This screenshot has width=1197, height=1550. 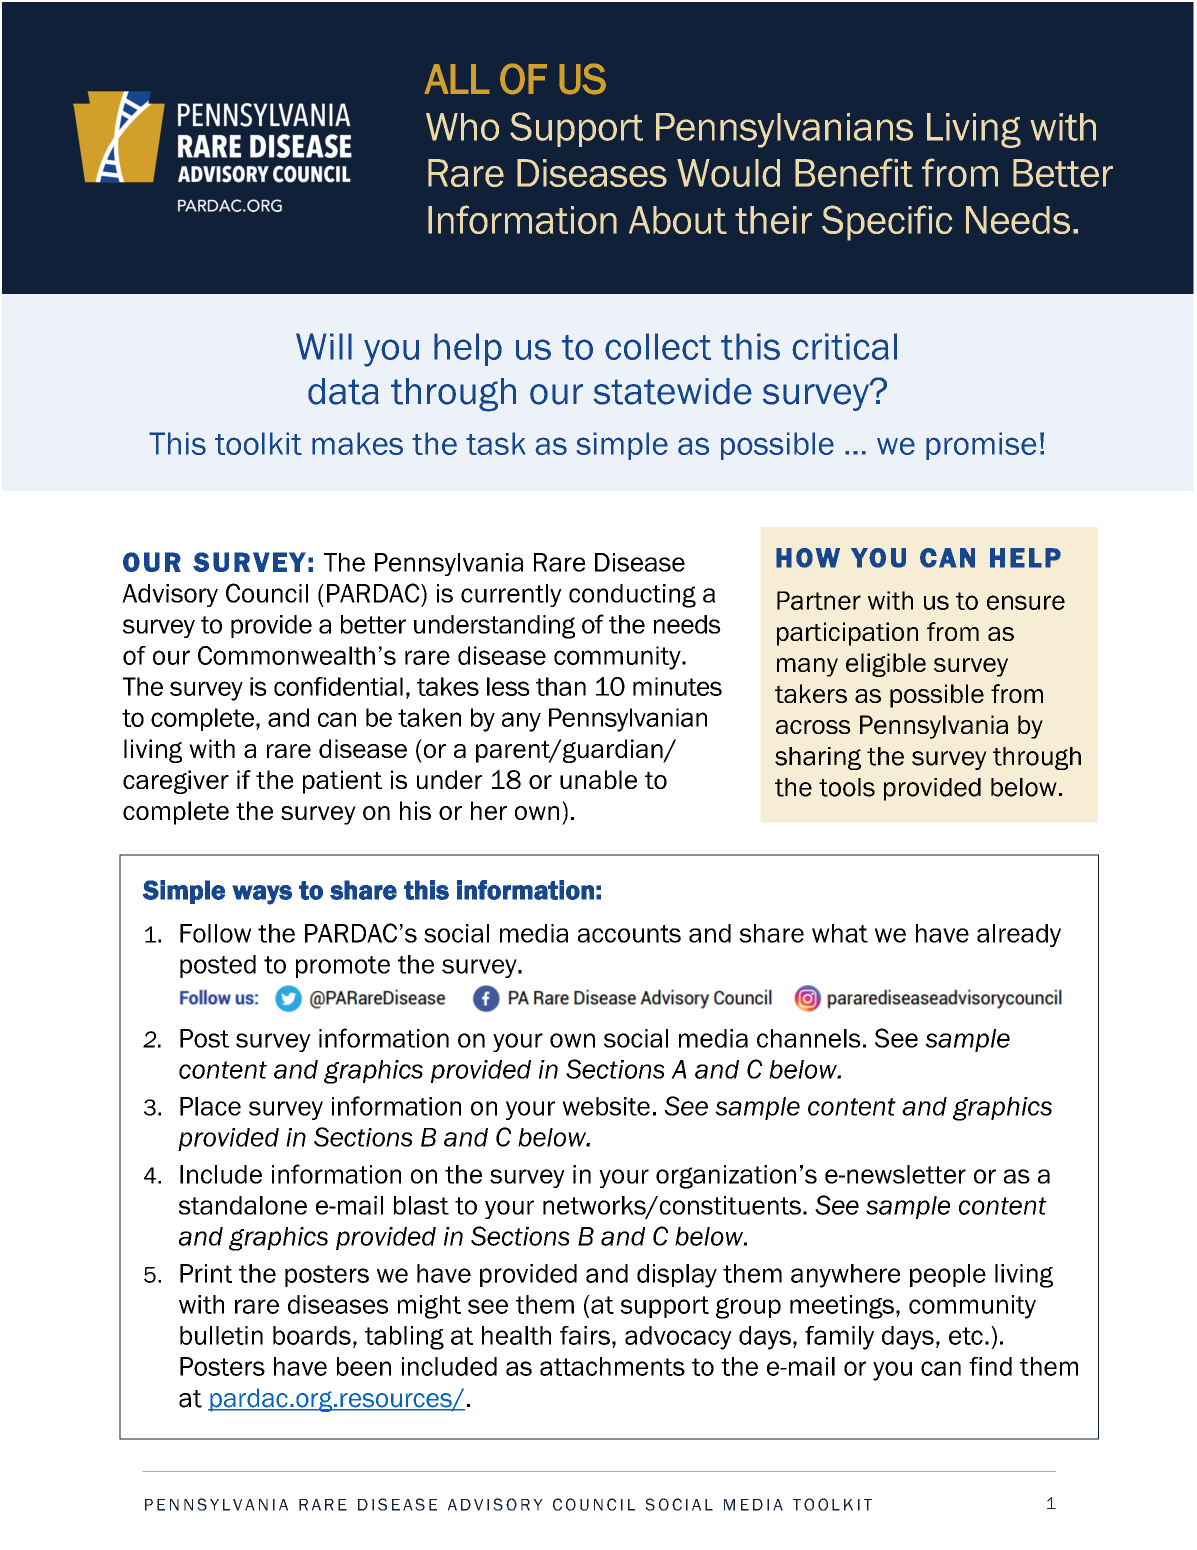 What do you see at coordinates (312, 1335) in the screenshot?
I see `boards` at bounding box center [312, 1335].
